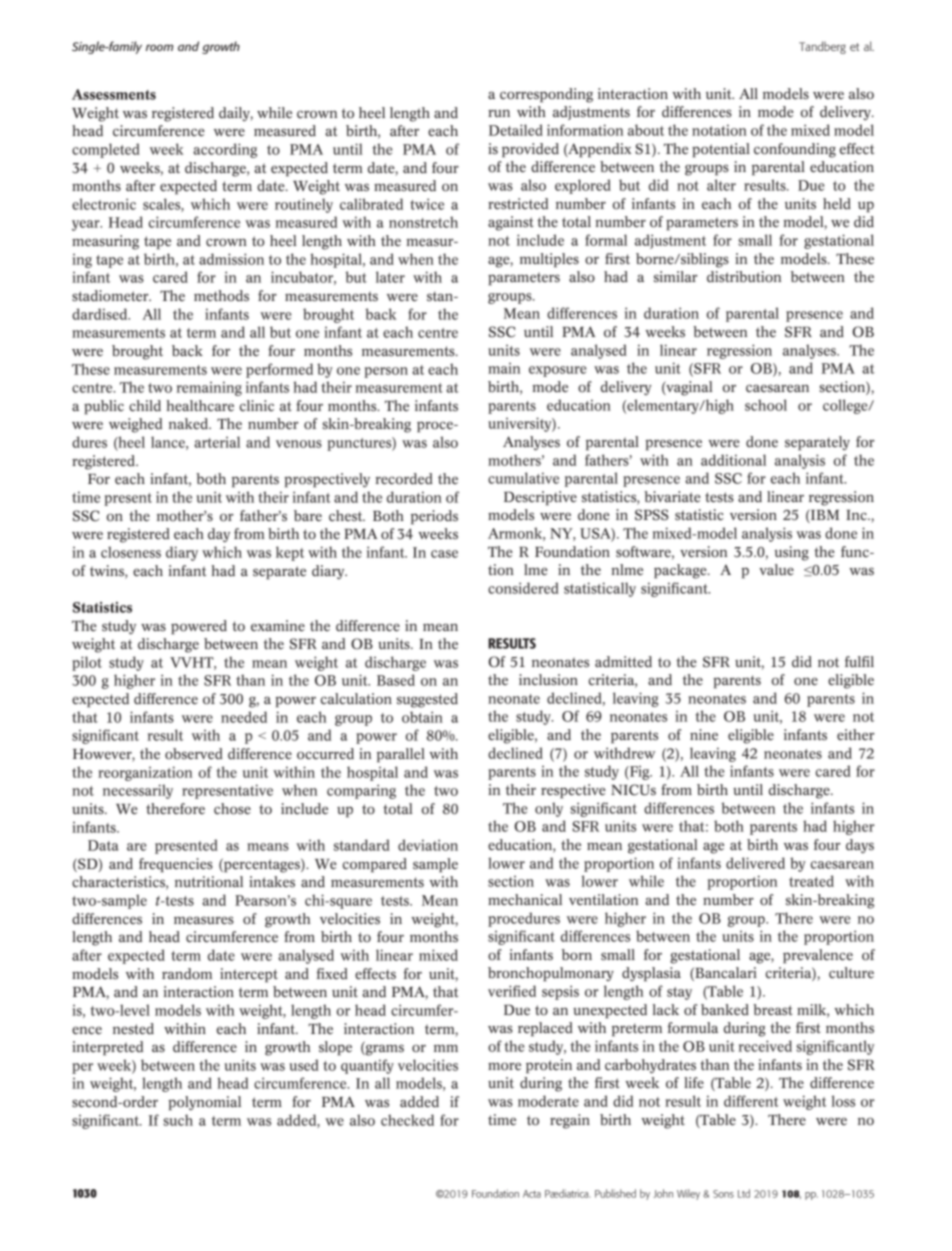 Image resolution: width=952 pixels, height=1251 pixels. I want to click on room, so click(159, 47).
